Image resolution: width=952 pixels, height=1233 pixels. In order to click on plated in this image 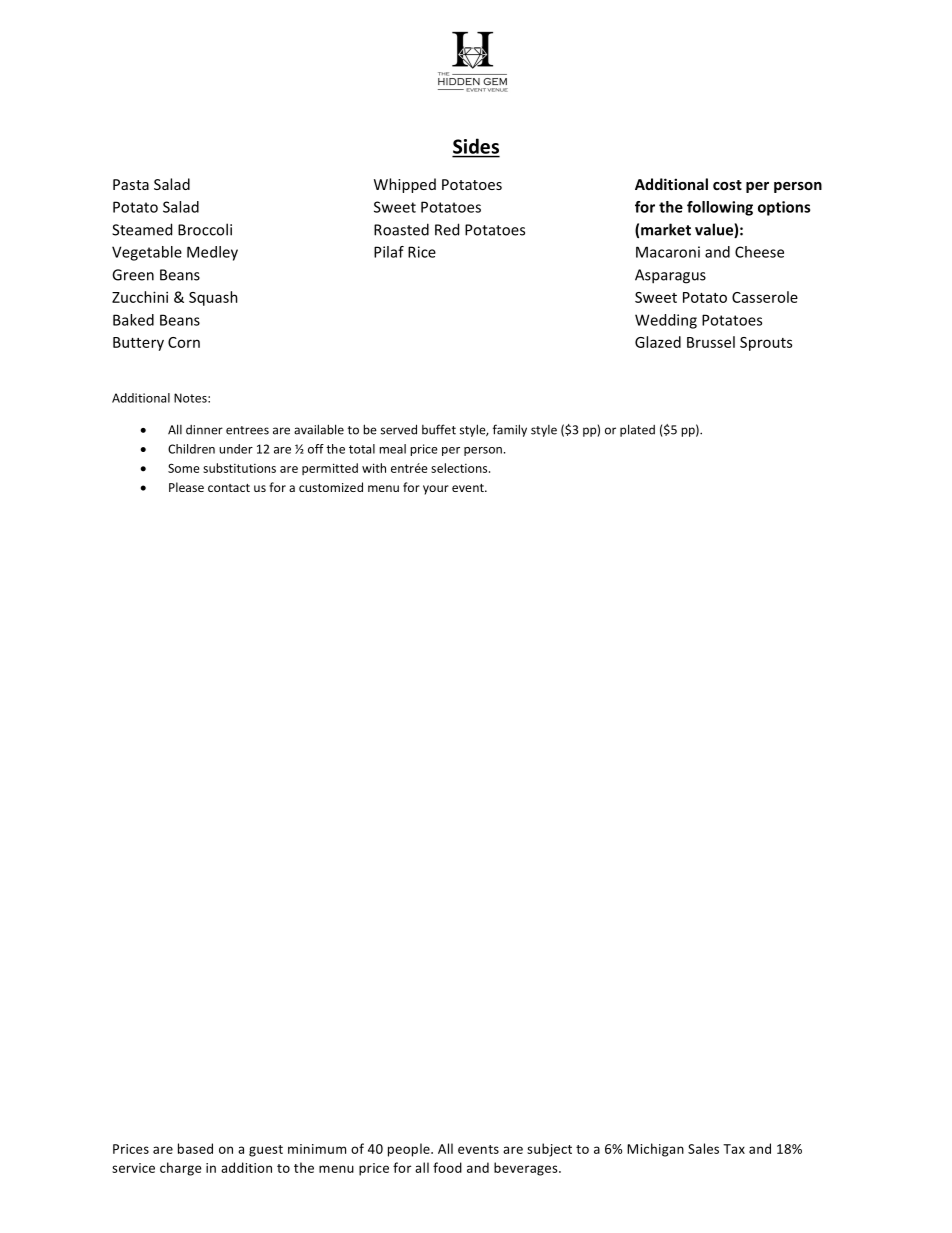, I will do `click(637, 430)`.
